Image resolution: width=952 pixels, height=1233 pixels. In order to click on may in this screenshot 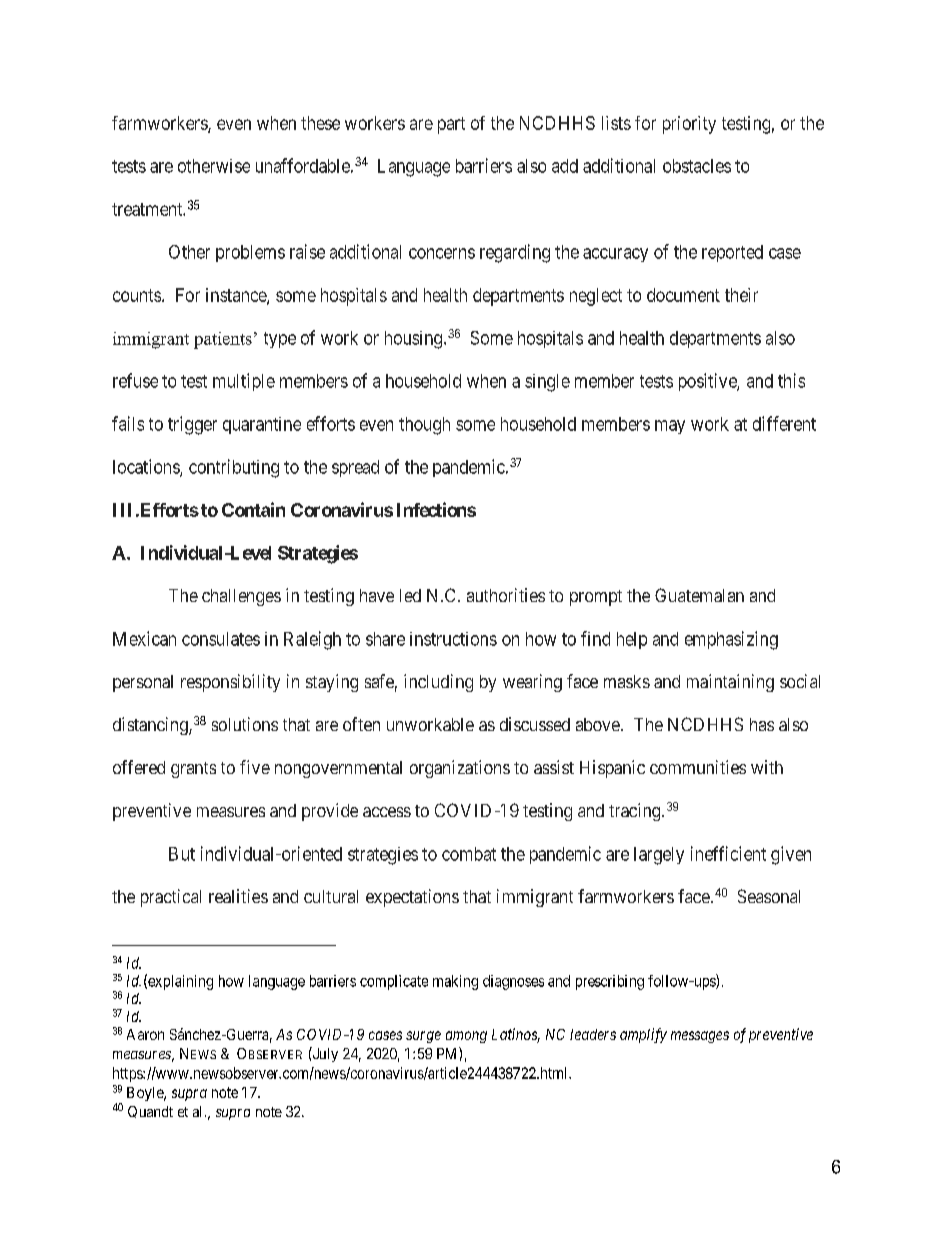, I will do `click(670, 427)`.
